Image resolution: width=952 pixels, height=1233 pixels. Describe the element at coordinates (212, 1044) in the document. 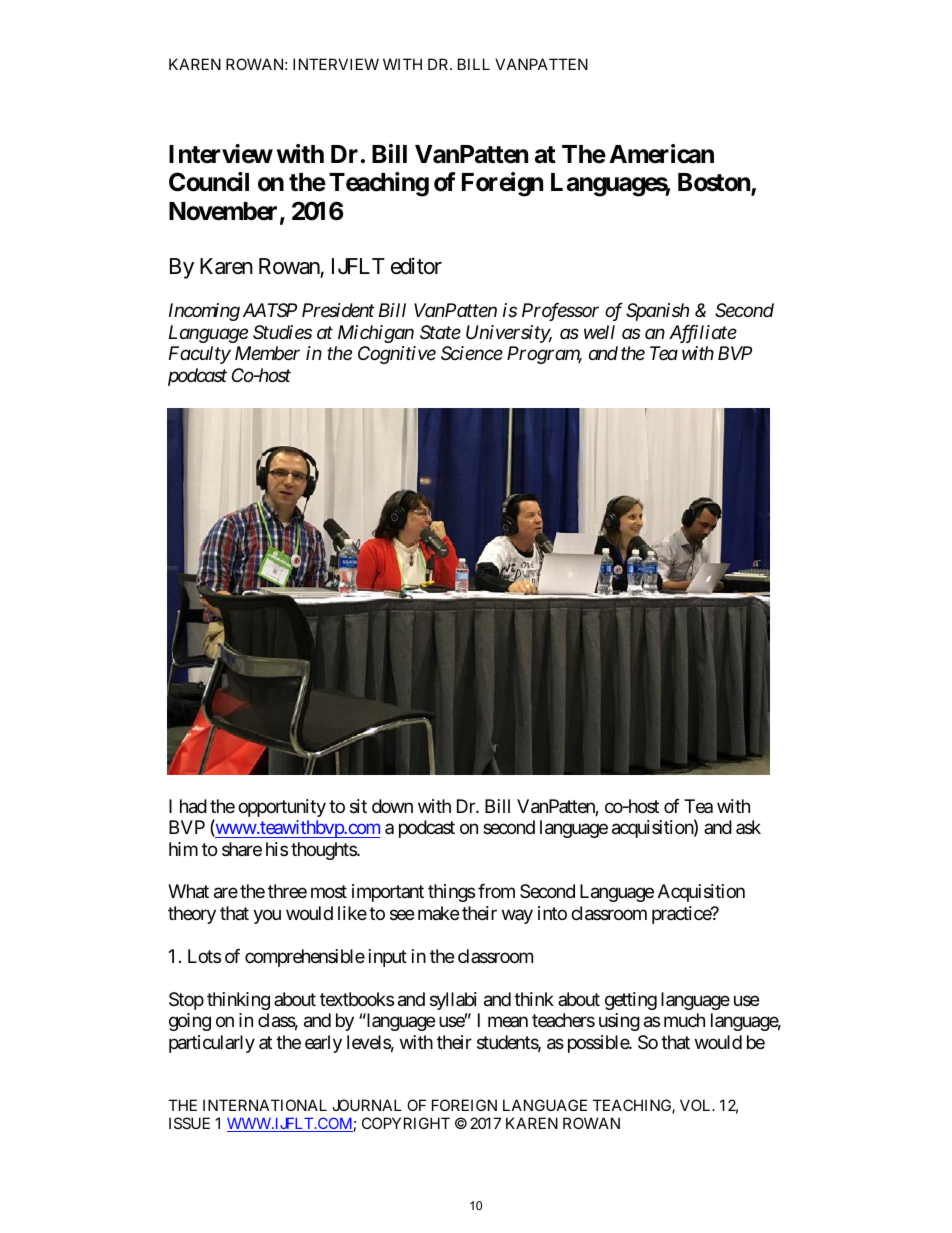

I see `particularly` at that location.
